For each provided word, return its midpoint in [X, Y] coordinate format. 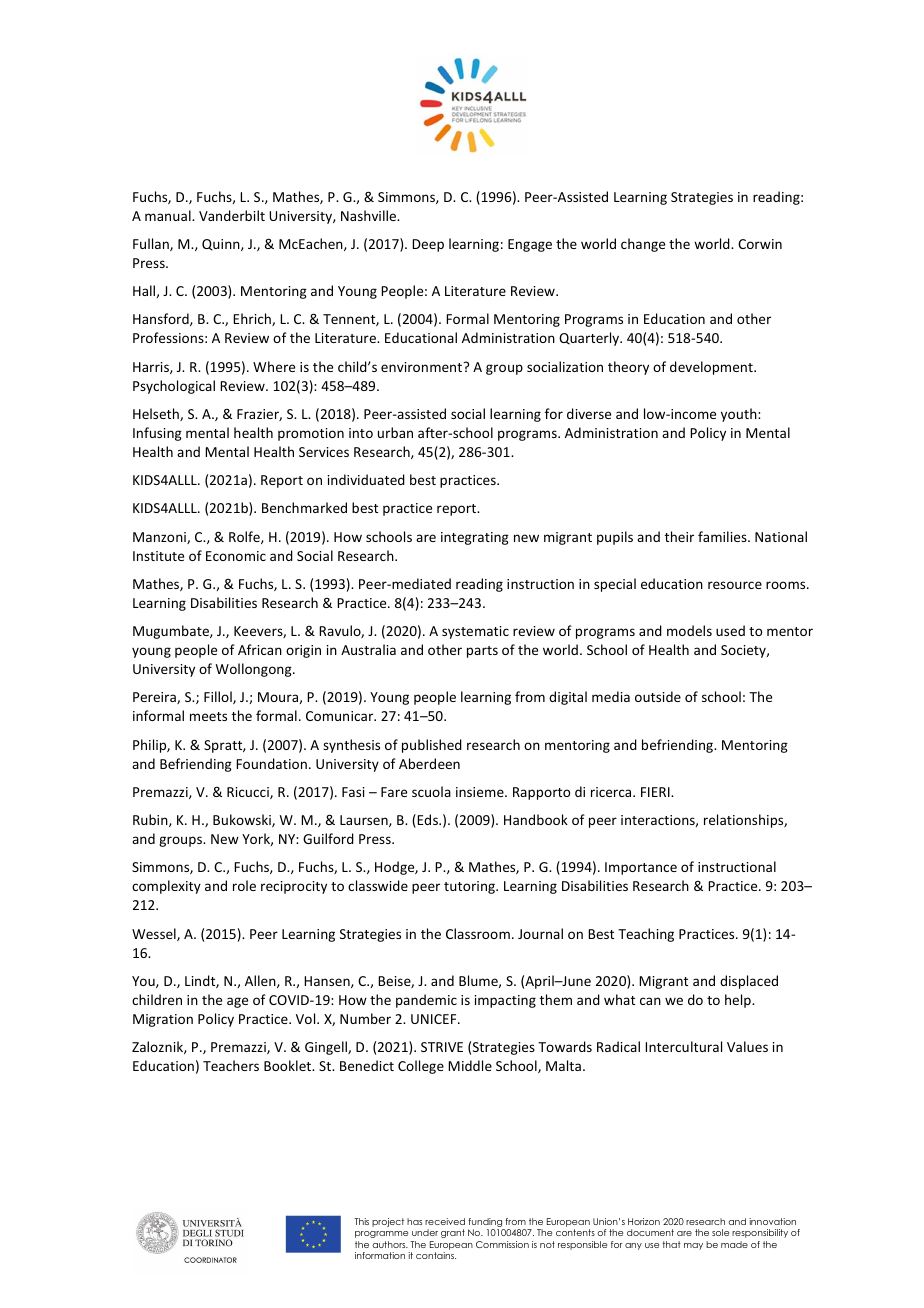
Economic [236, 556]
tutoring [470, 887]
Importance [641, 868]
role [244, 885]
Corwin [760, 244]
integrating [475, 538]
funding [486, 1224]
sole [720, 1232]
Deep [428, 245]
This [361, 1221]
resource [735, 585]
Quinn [222, 245]
